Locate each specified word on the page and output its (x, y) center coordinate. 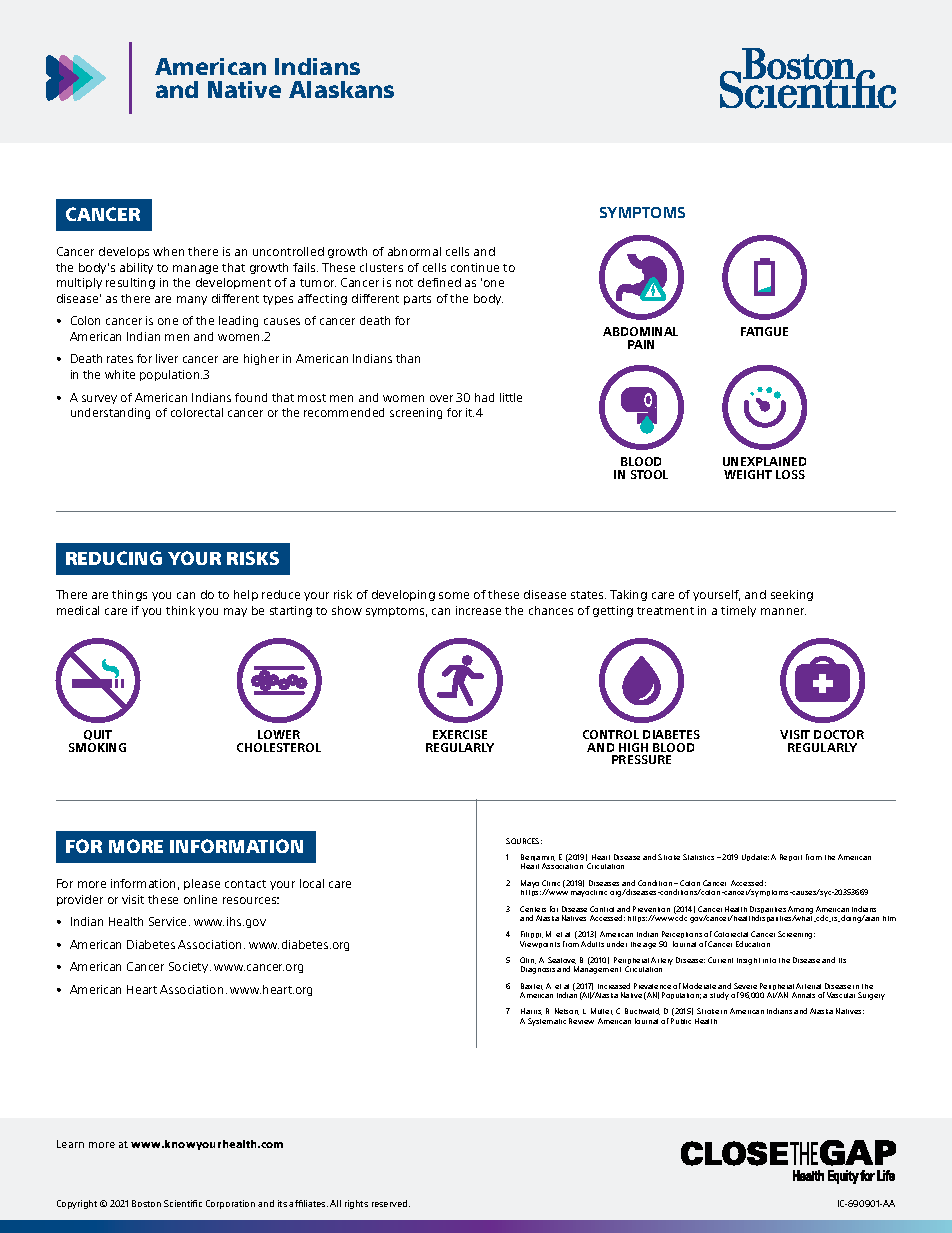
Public (681, 1021)
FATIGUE (764, 331)
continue (475, 267)
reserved (391, 1203)
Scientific (183, 1203)
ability (136, 268)
